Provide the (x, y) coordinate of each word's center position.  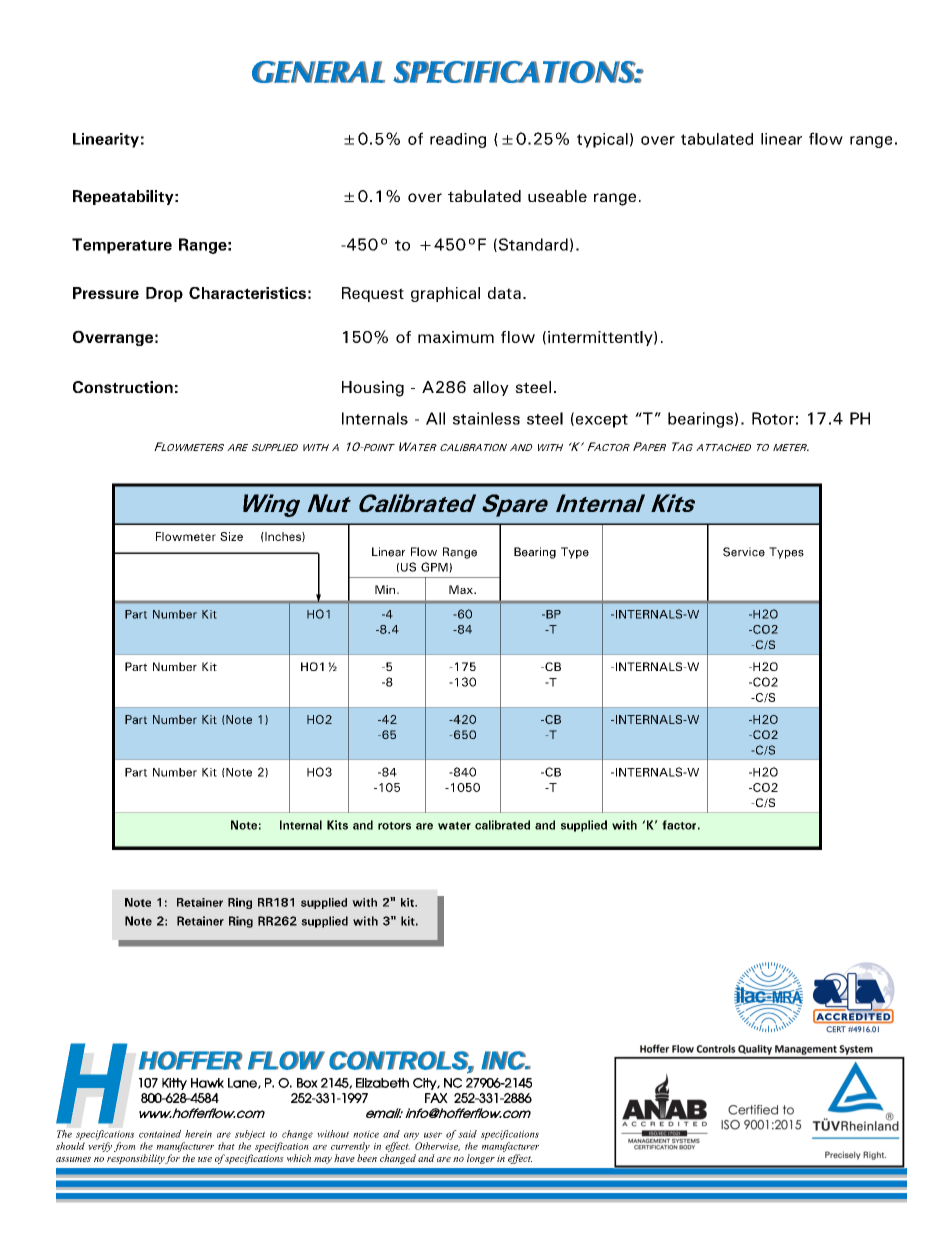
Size (231, 536)
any (411, 1136)
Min (385, 589)
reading (458, 140)
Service (744, 552)
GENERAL (318, 72)
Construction (123, 387)
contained (160, 1134)
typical (602, 140)
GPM (435, 567)
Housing (373, 389)
